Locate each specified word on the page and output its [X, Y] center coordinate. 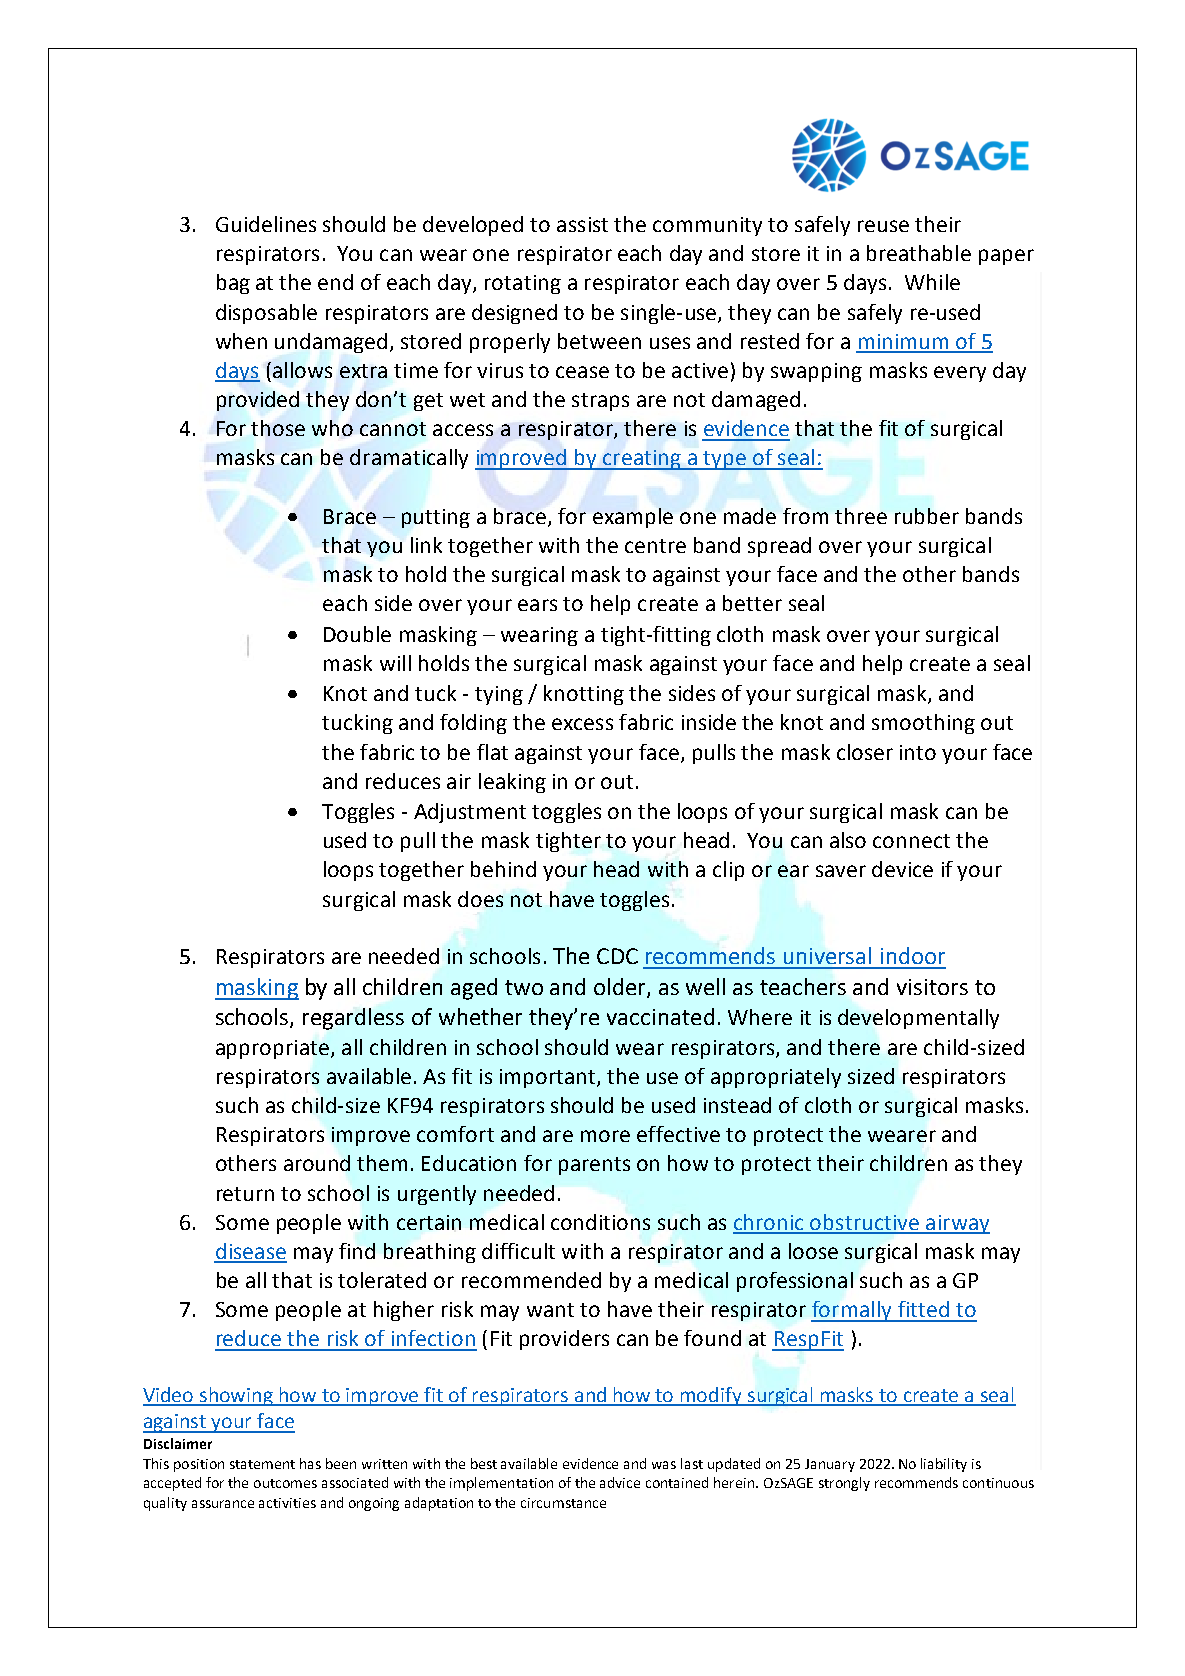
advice [620, 1482]
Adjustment [470, 813]
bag [233, 284]
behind [503, 869]
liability [944, 1465]
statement [262, 1464]
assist [582, 224]
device [902, 869]
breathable [919, 253]
